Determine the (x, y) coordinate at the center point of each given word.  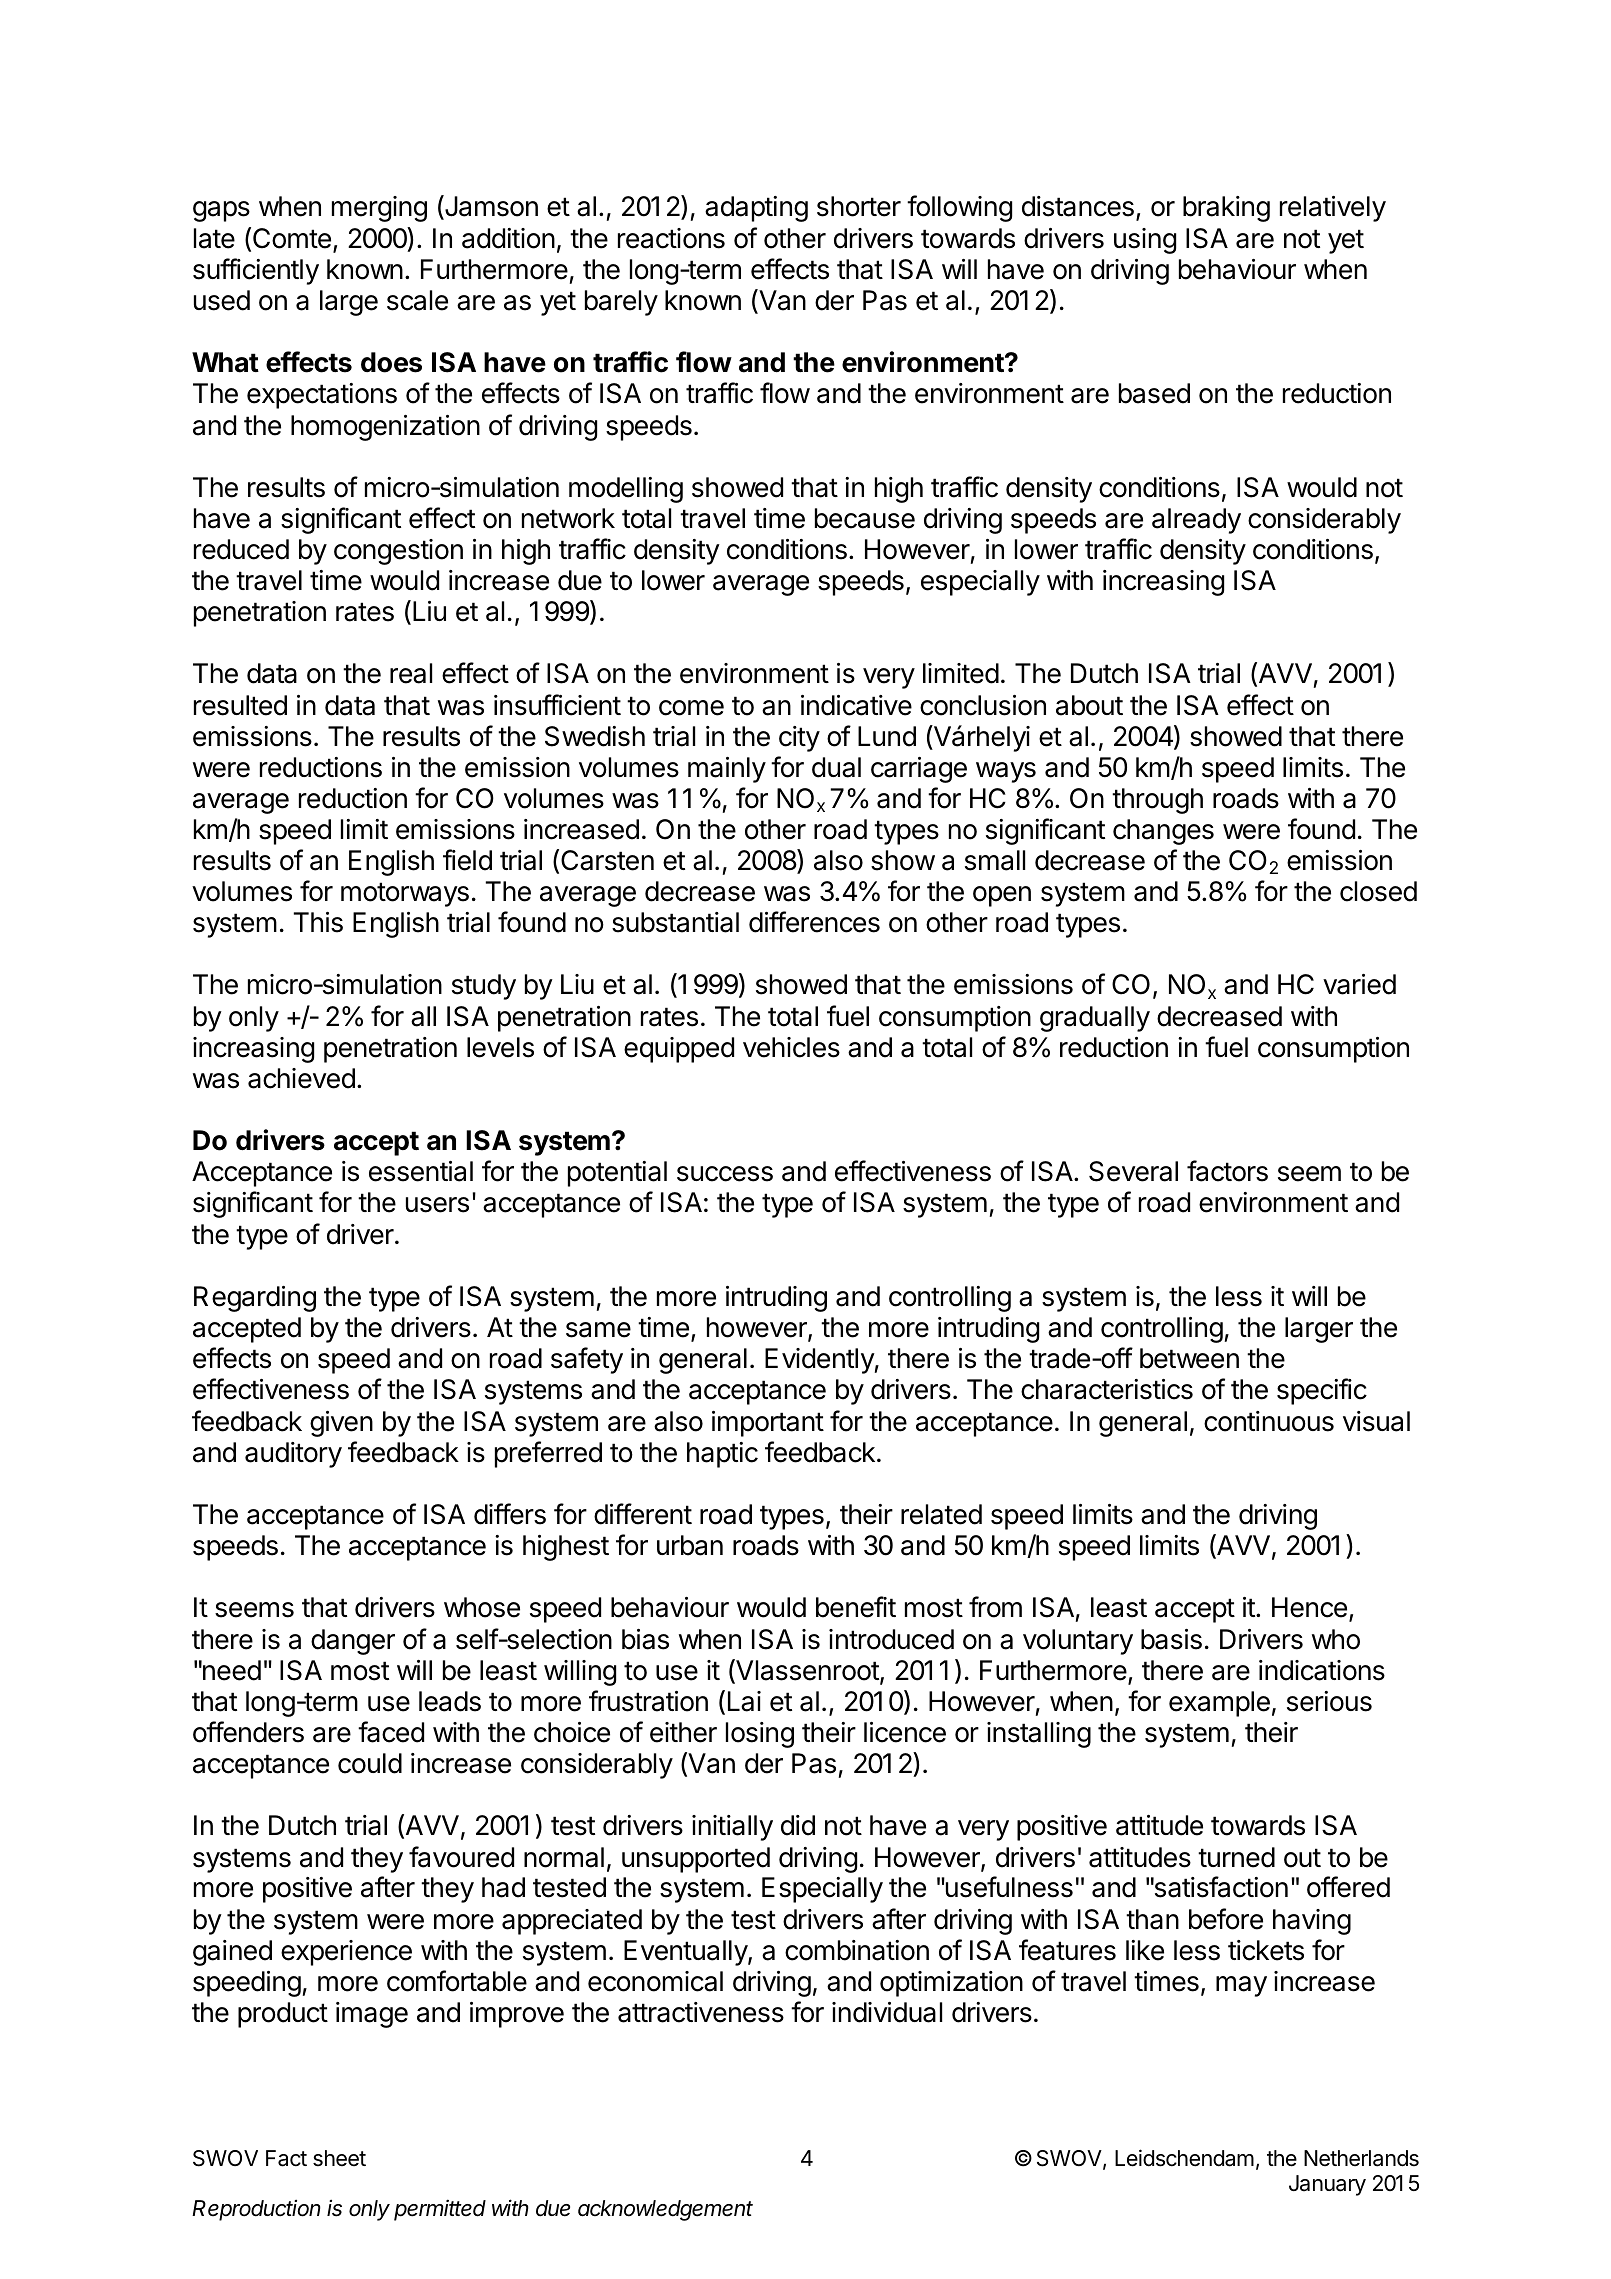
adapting (756, 209)
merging (379, 209)
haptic (722, 1455)
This (318, 922)
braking (1226, 209)
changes (1163, 832)
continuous (1269, 1421)
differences (814, 922)
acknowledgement (665, 2210)
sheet (339, 2158)
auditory (293, 1455)
